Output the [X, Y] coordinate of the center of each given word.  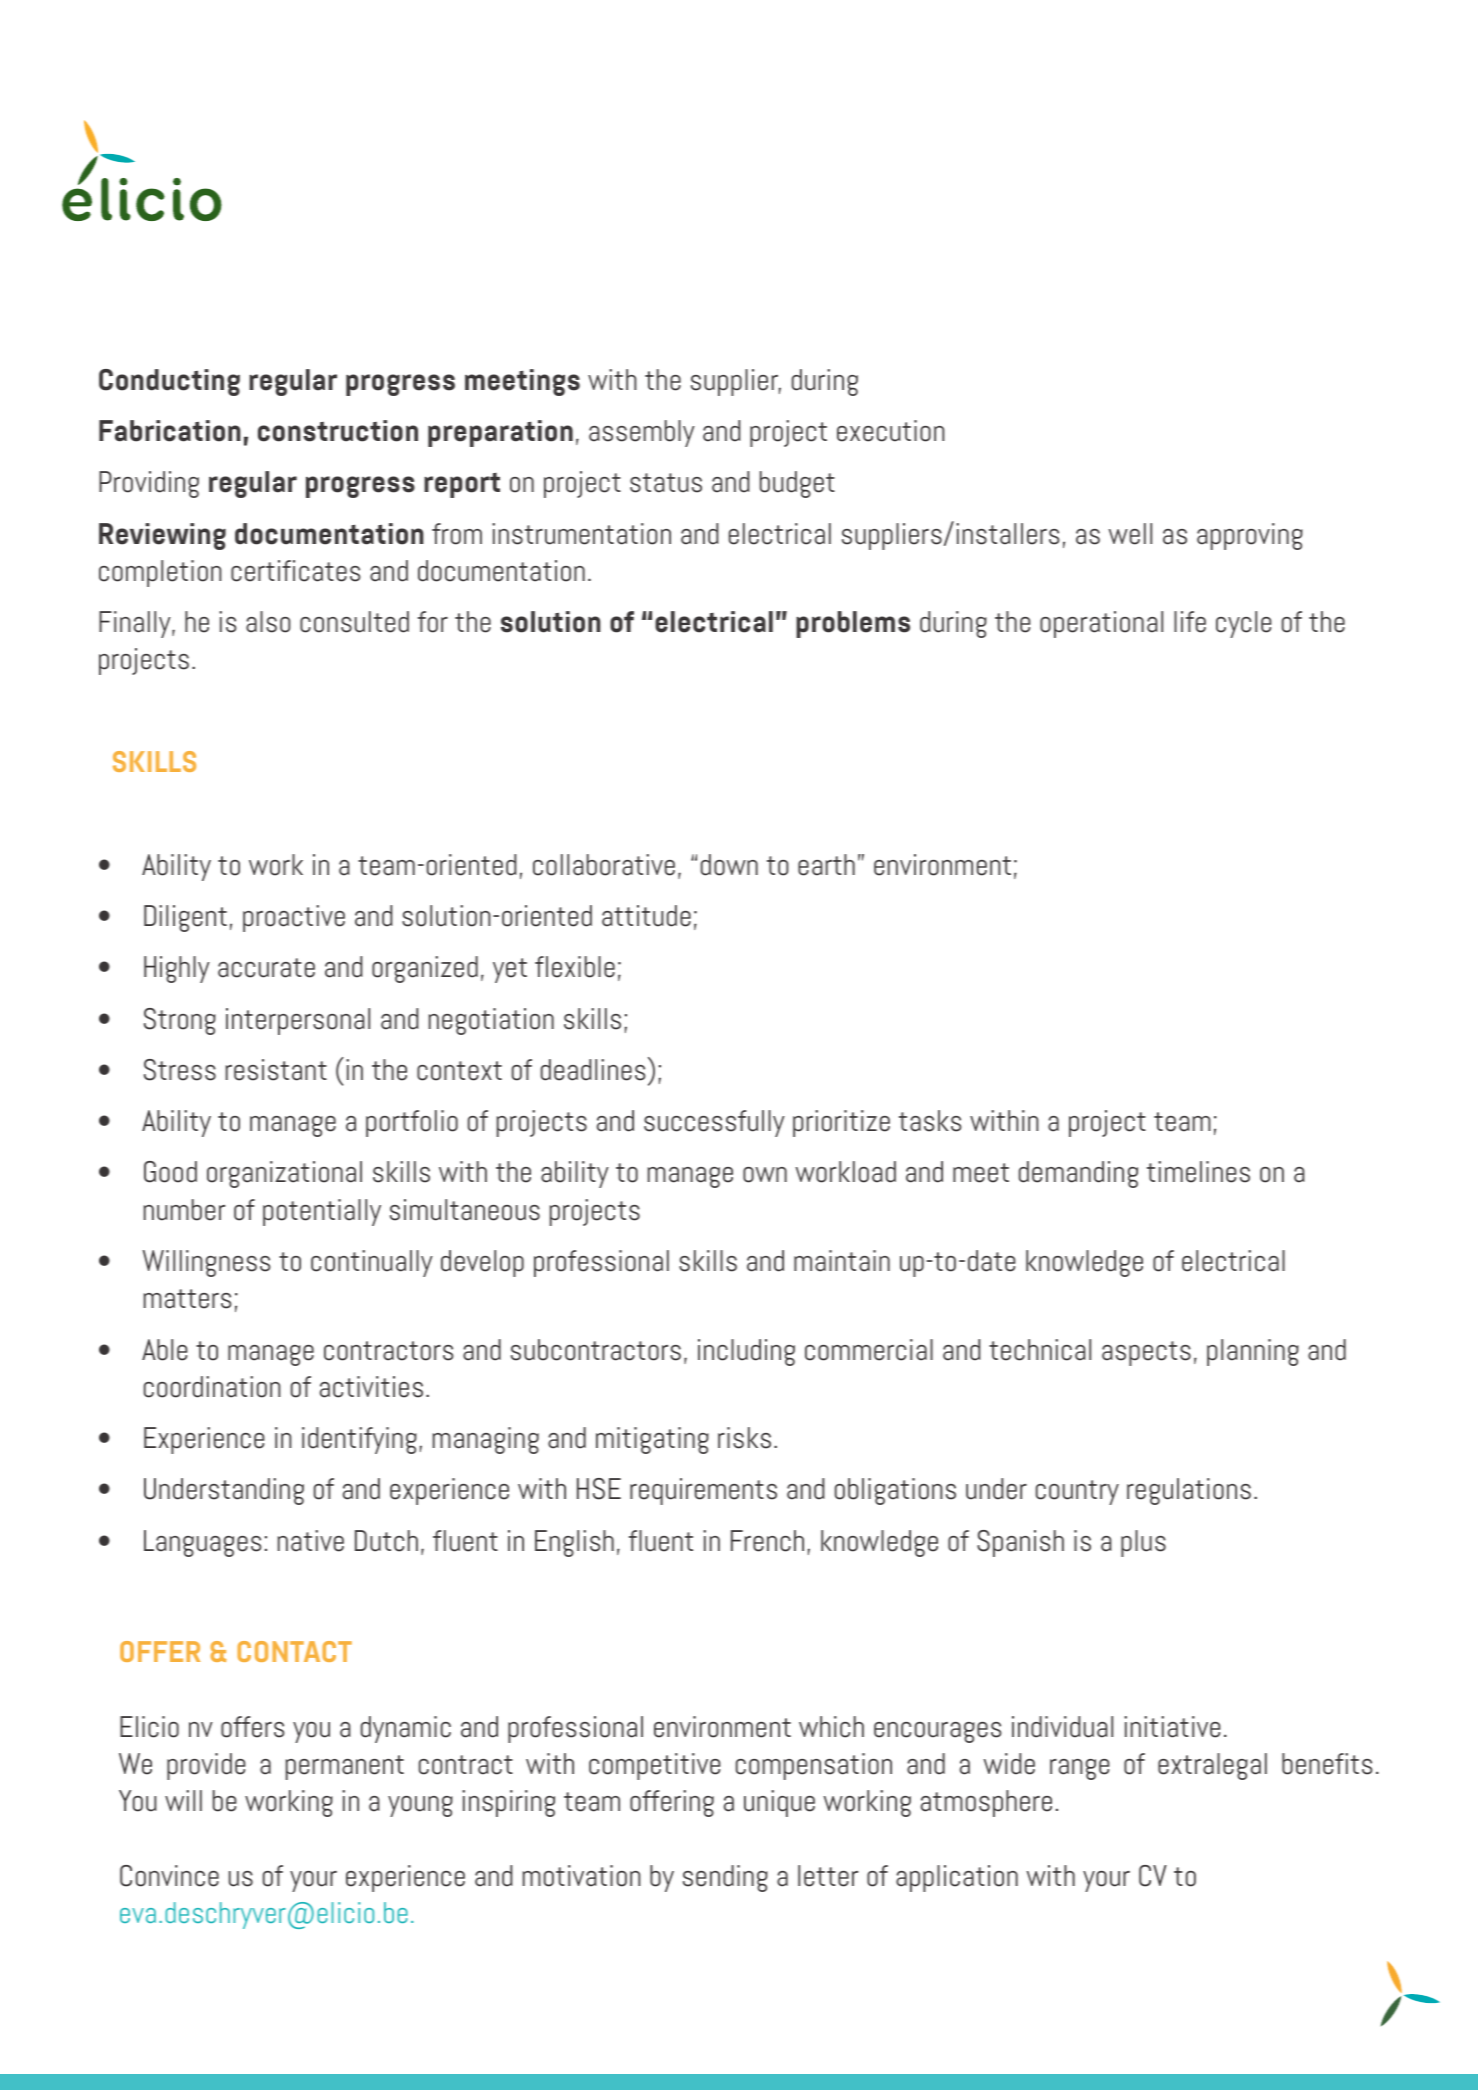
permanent [345, 1767]
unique [779, 1803]
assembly [642, 433]
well [1130, 534]
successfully [714, 1123]
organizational [284, 1174]
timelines [1198, 1172]
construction [338, 431]
